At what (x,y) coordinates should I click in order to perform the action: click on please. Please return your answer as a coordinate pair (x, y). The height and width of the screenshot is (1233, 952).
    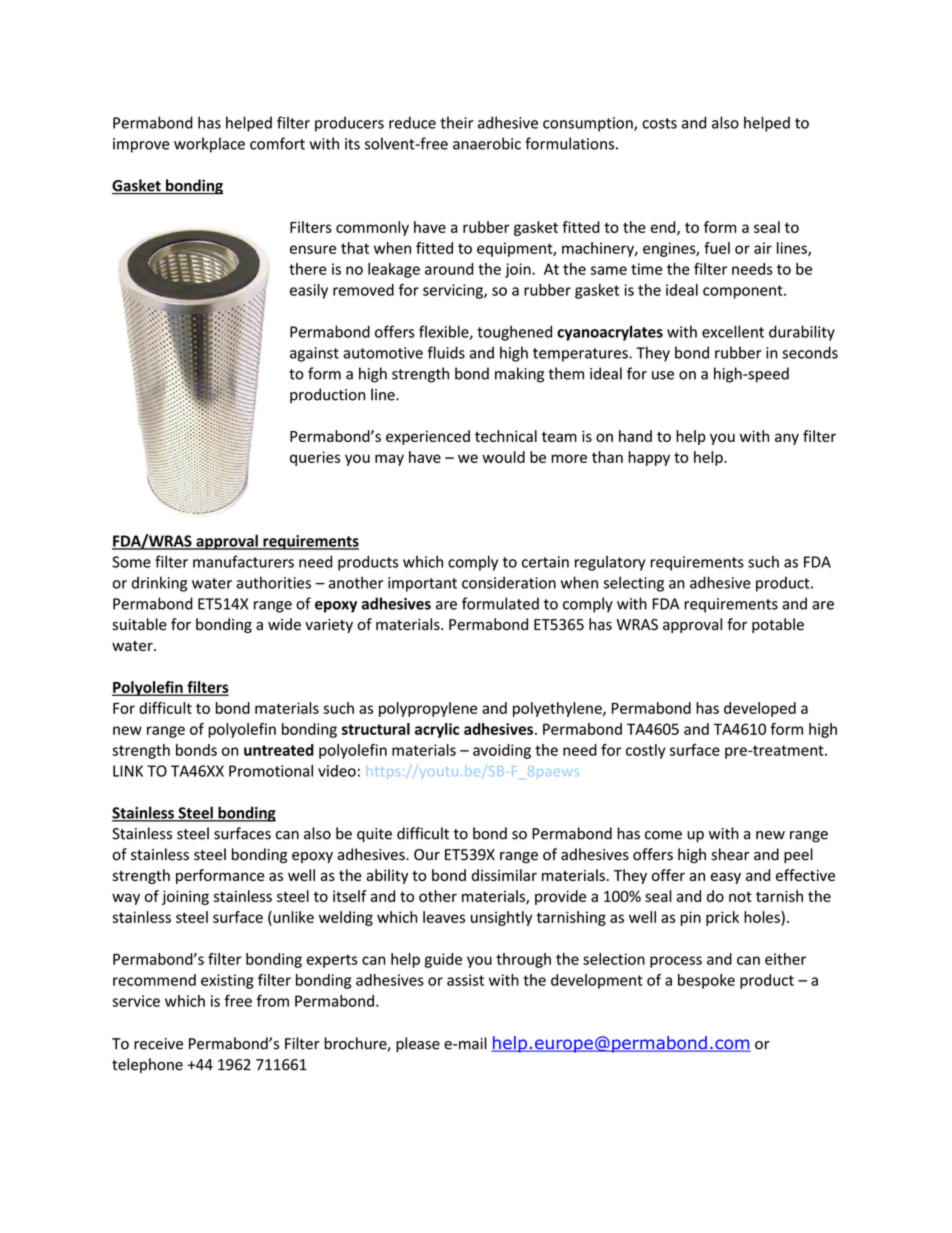
    Looking at the image, I should click on (418, 1044).
